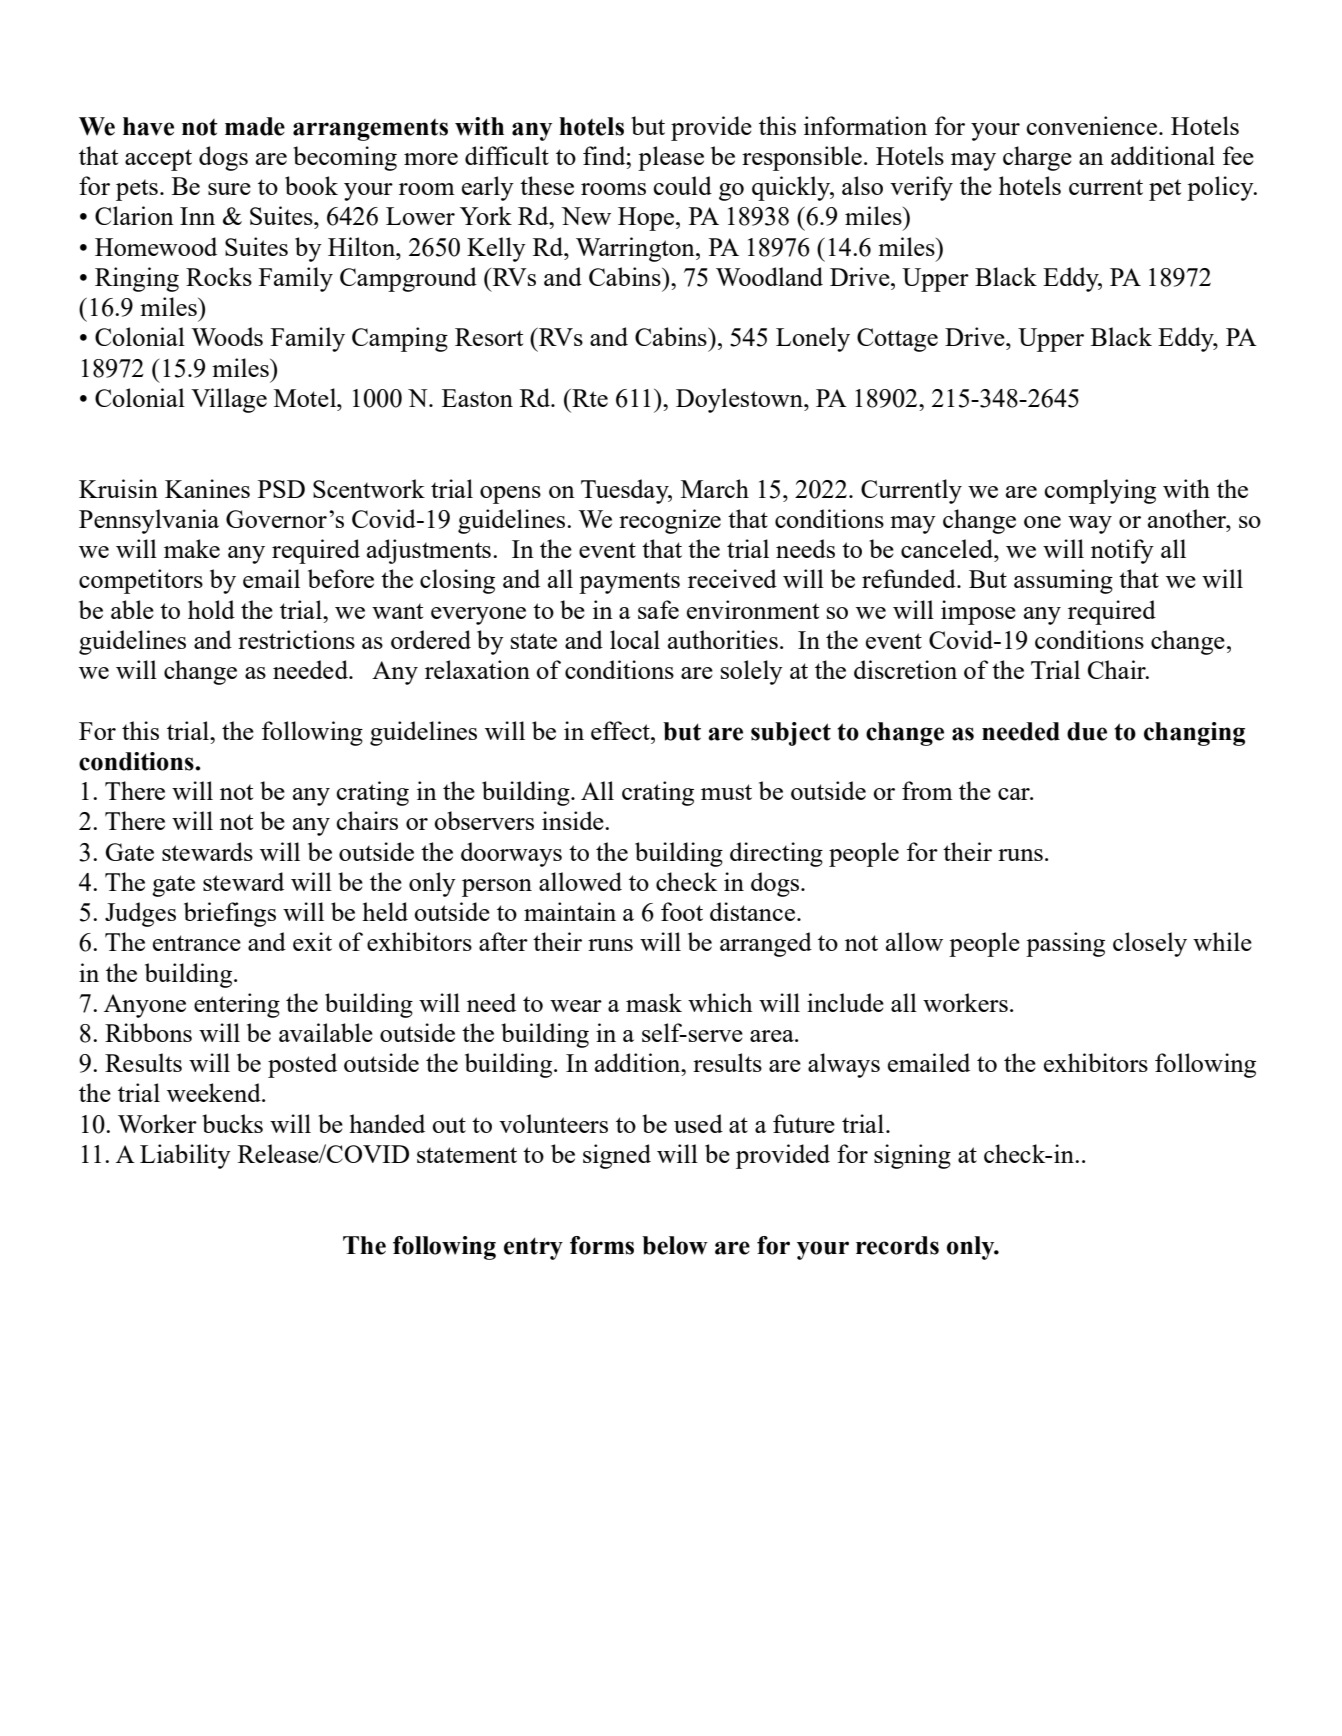  I want to click on made, so click(255, 126).
